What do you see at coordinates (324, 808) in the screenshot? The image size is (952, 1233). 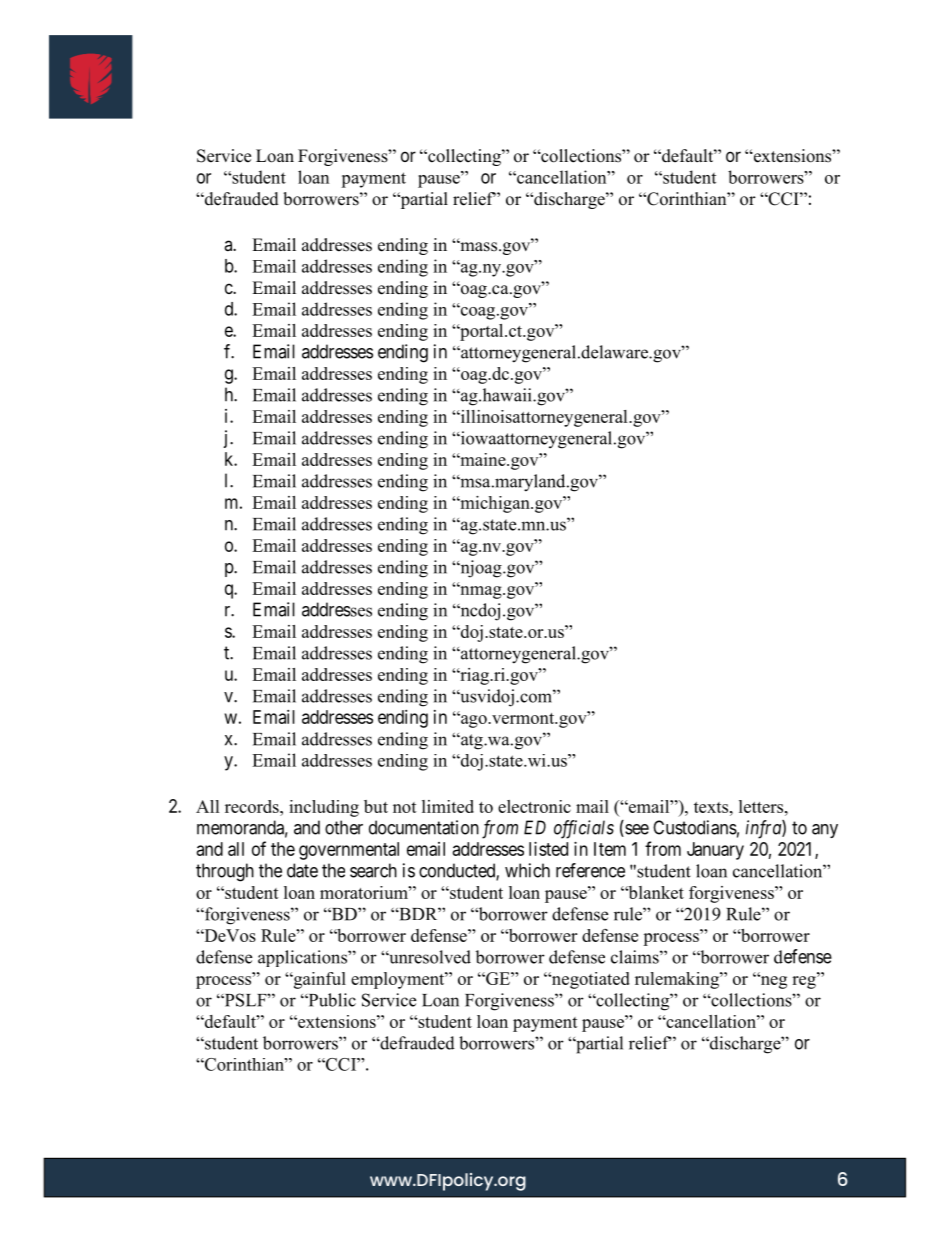 I see `including` at bounding box center [324, 808].
